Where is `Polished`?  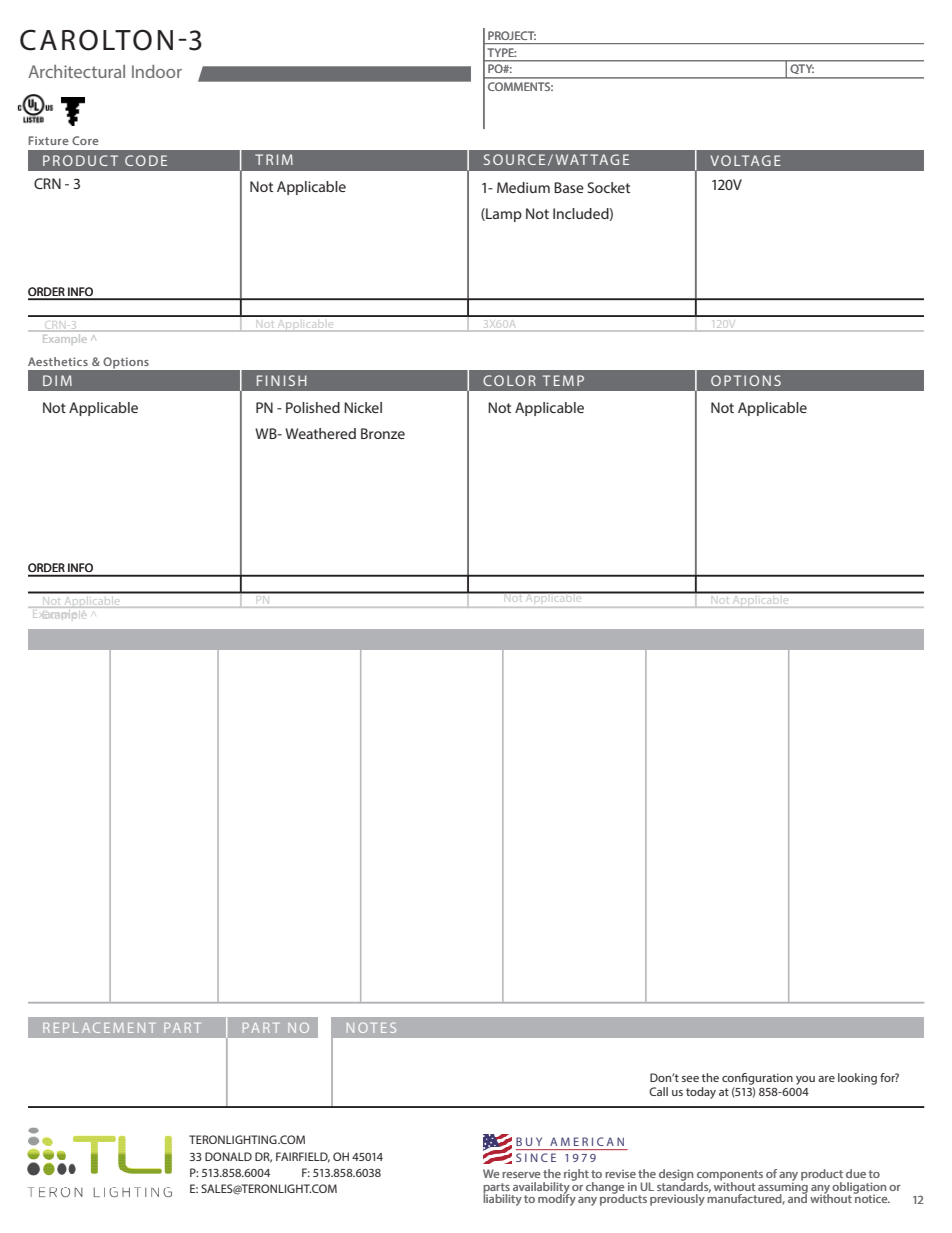
Polished is located at coordinates (313, 407).
